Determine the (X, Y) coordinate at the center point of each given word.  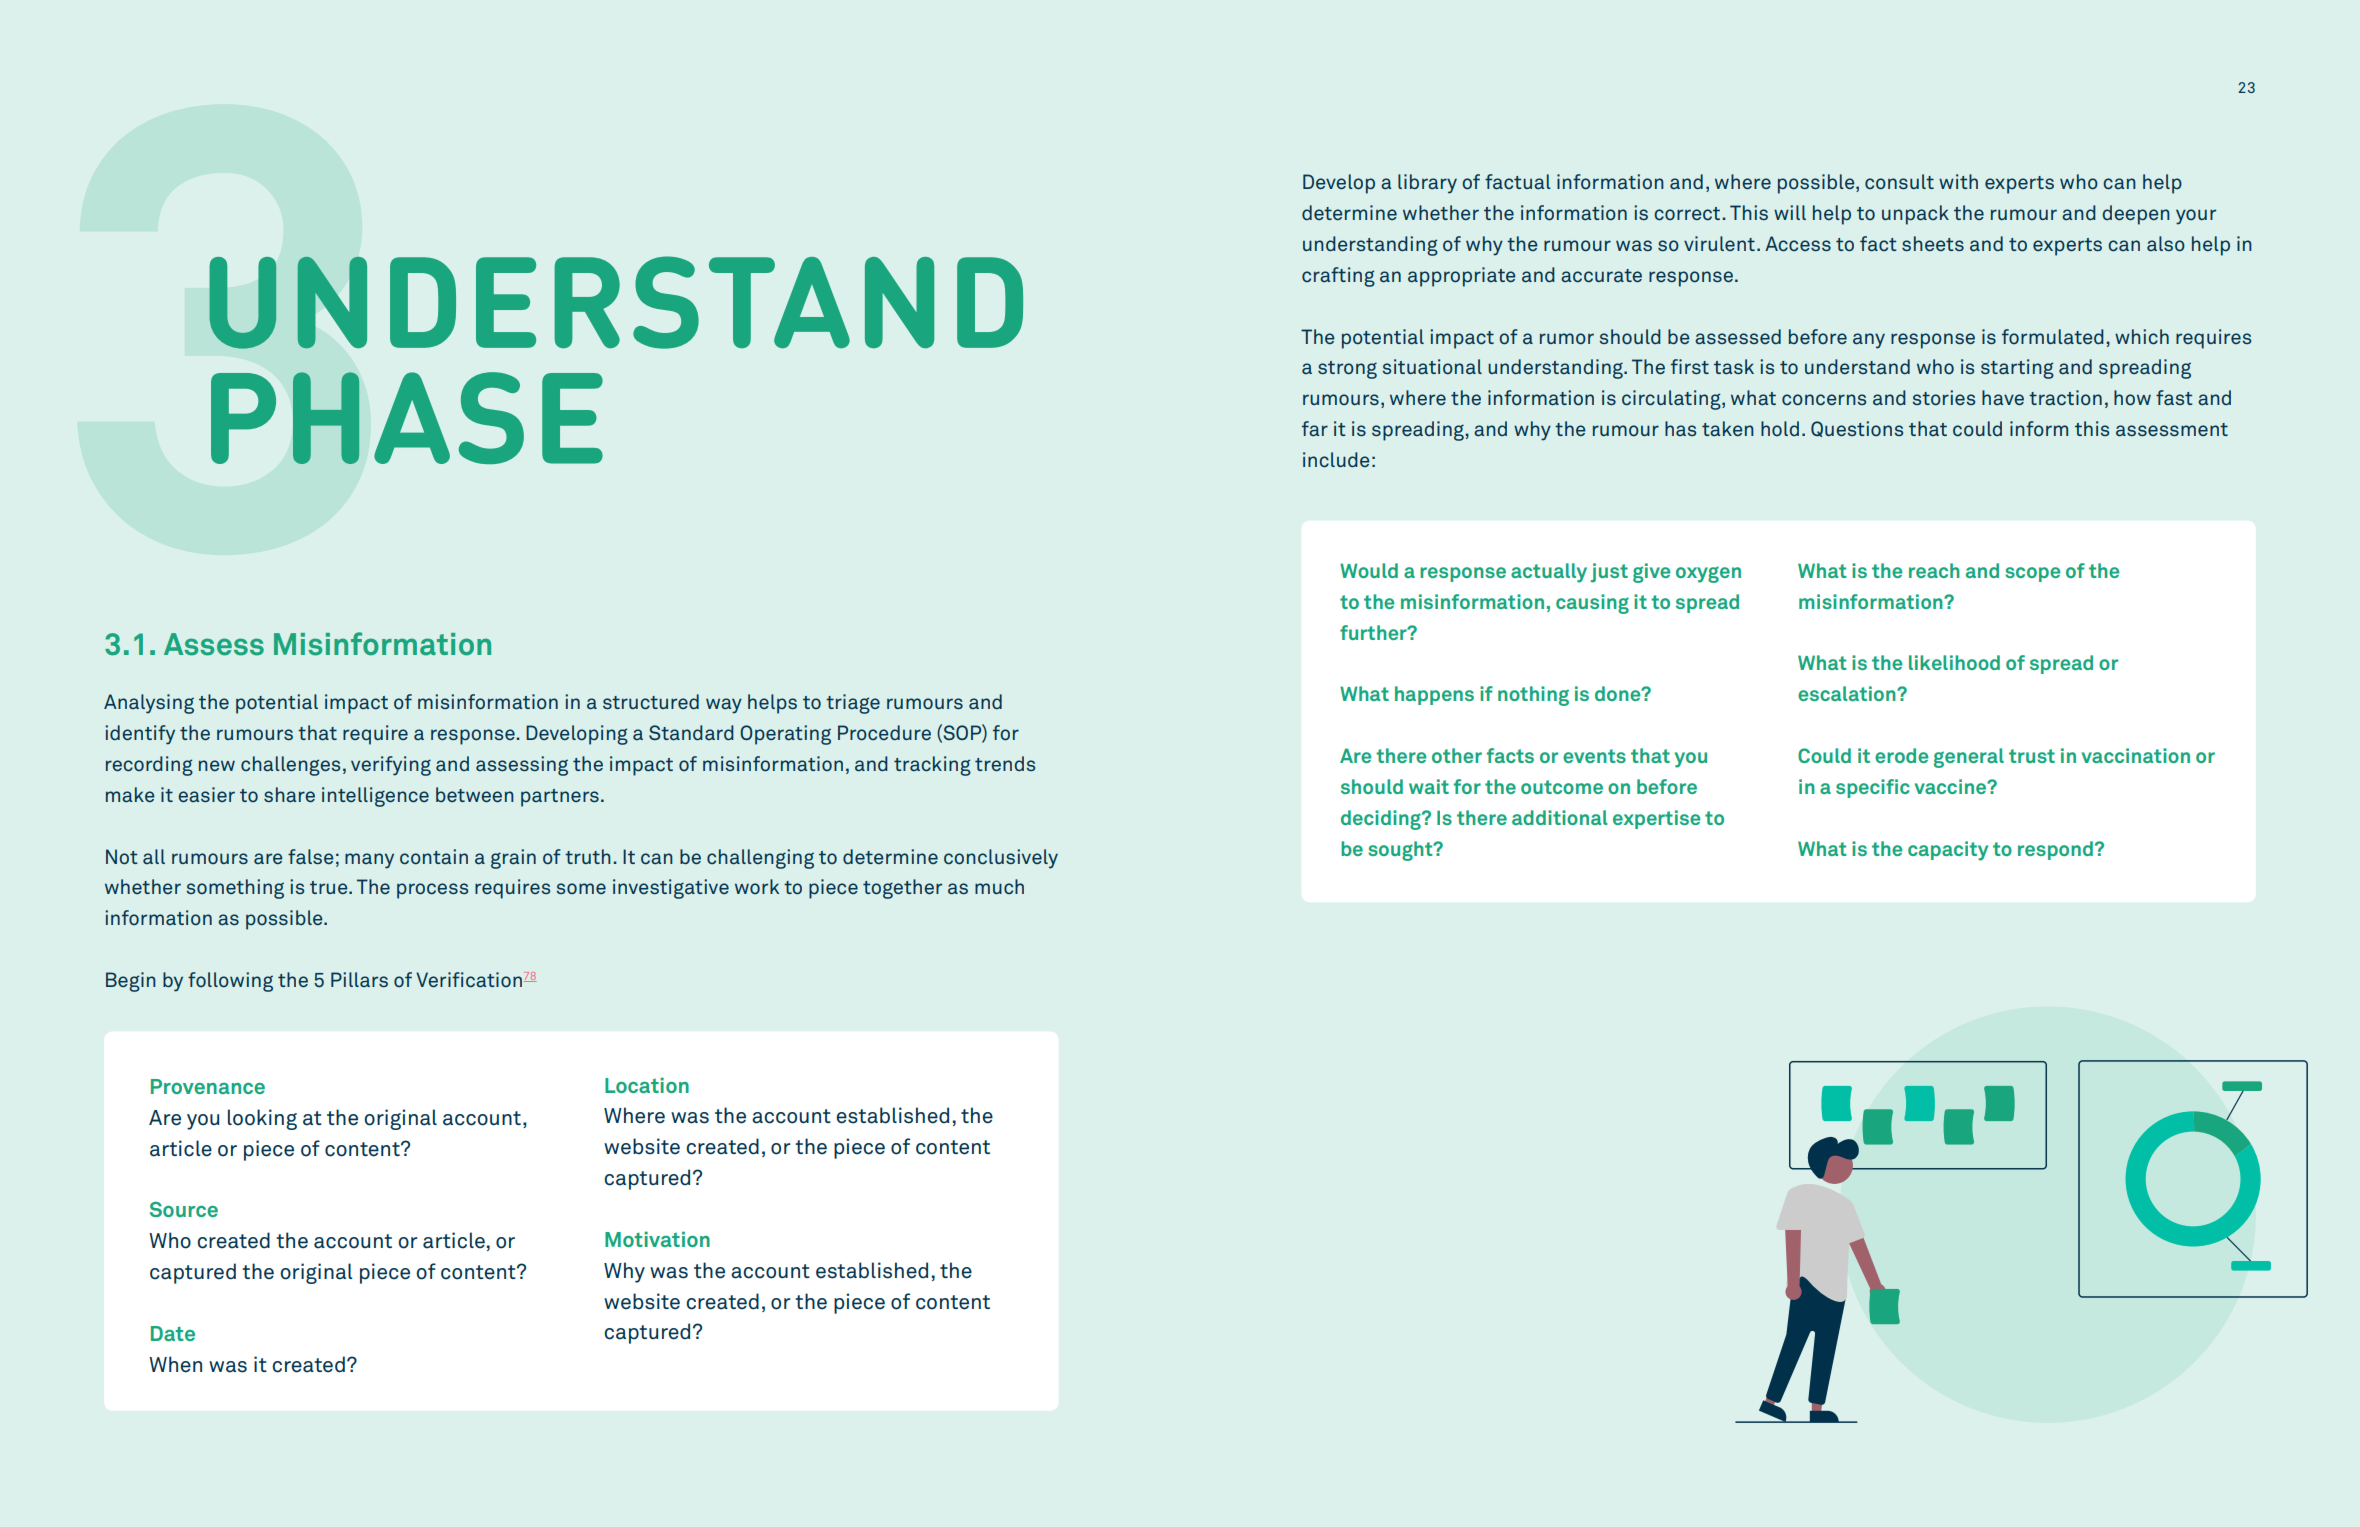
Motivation (657, 1239)
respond (2055, 850)
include (1336, 460)
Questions (1857, 429)
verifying (391, 766)
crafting (1338, 277)
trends (1005, 763)
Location (647, 1085)
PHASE (407, 418)
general (1969, 758)
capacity (1948, 851)
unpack (1915, 215)
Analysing (149, 704)
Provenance (208, 1086)
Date (173, 1333)
